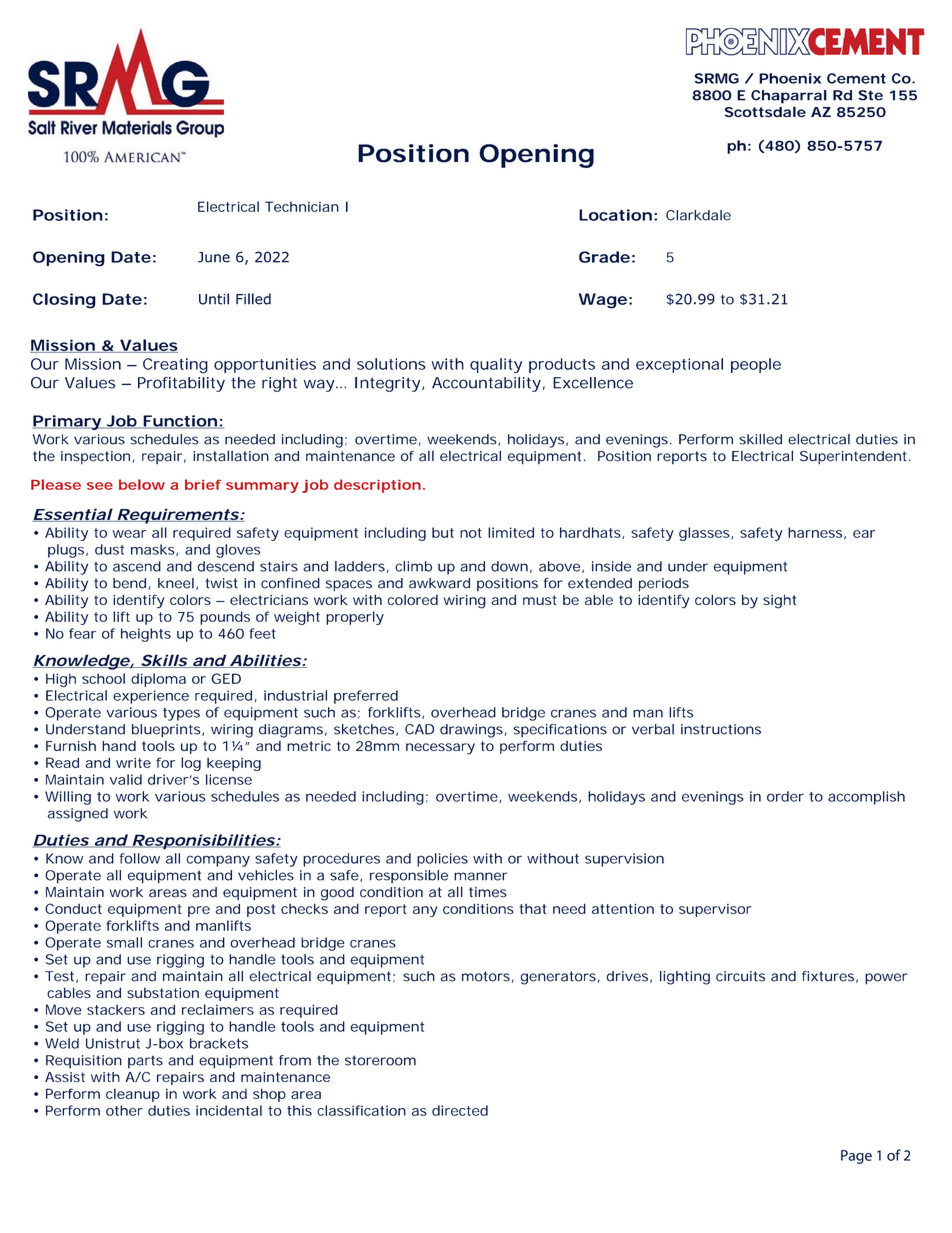  Describe the element at coordinates (175, 366) in the image. I see `Creating` at that location.
